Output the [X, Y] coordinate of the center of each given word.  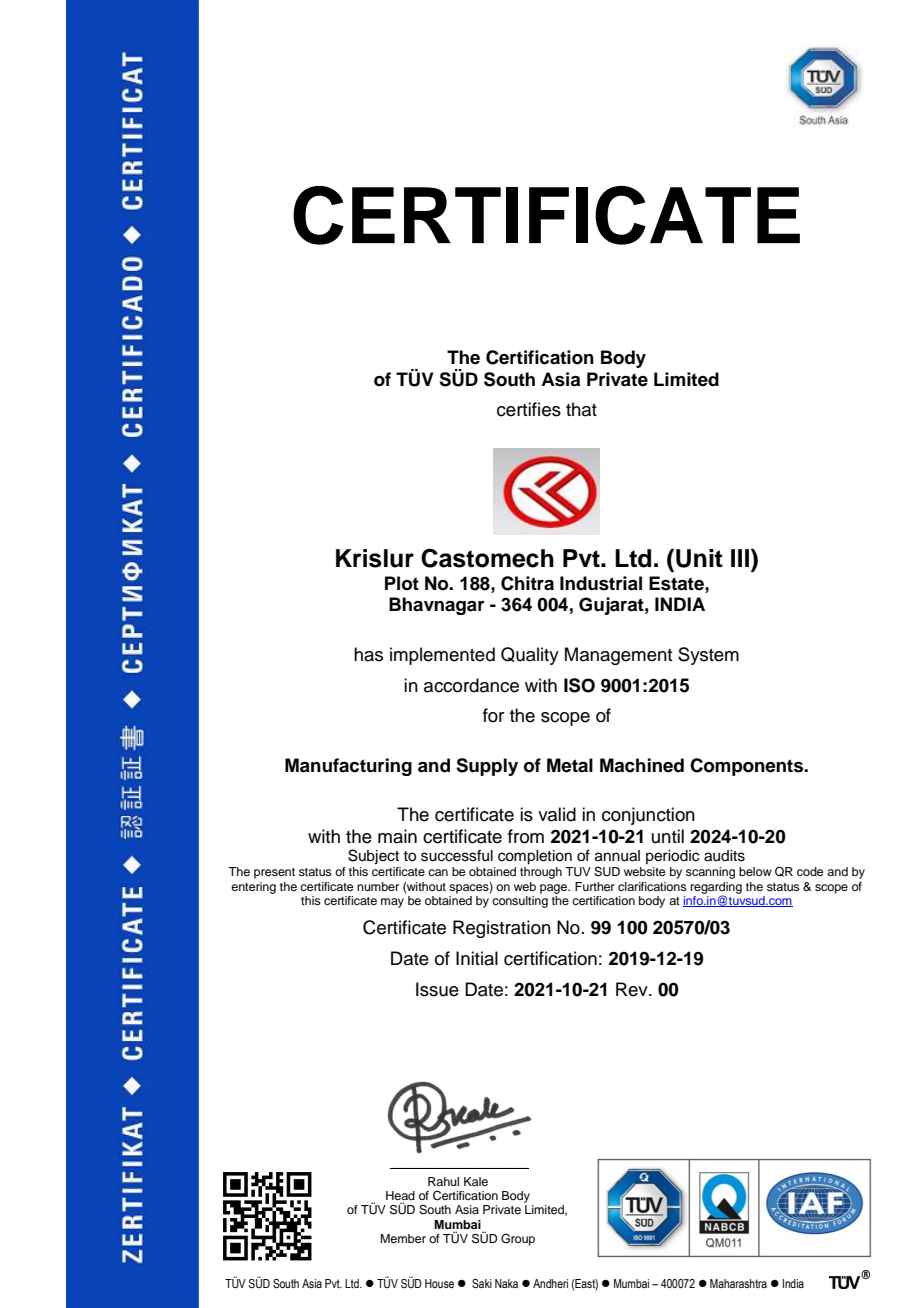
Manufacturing [348, 767]
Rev [633, 989]
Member [403, 1238]
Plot [402, 583]
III [741, 557]
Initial [477, 958]
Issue [437, 989]
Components [748, 767]
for [493, 715]
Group [518, 1240]
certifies [529, 409]
